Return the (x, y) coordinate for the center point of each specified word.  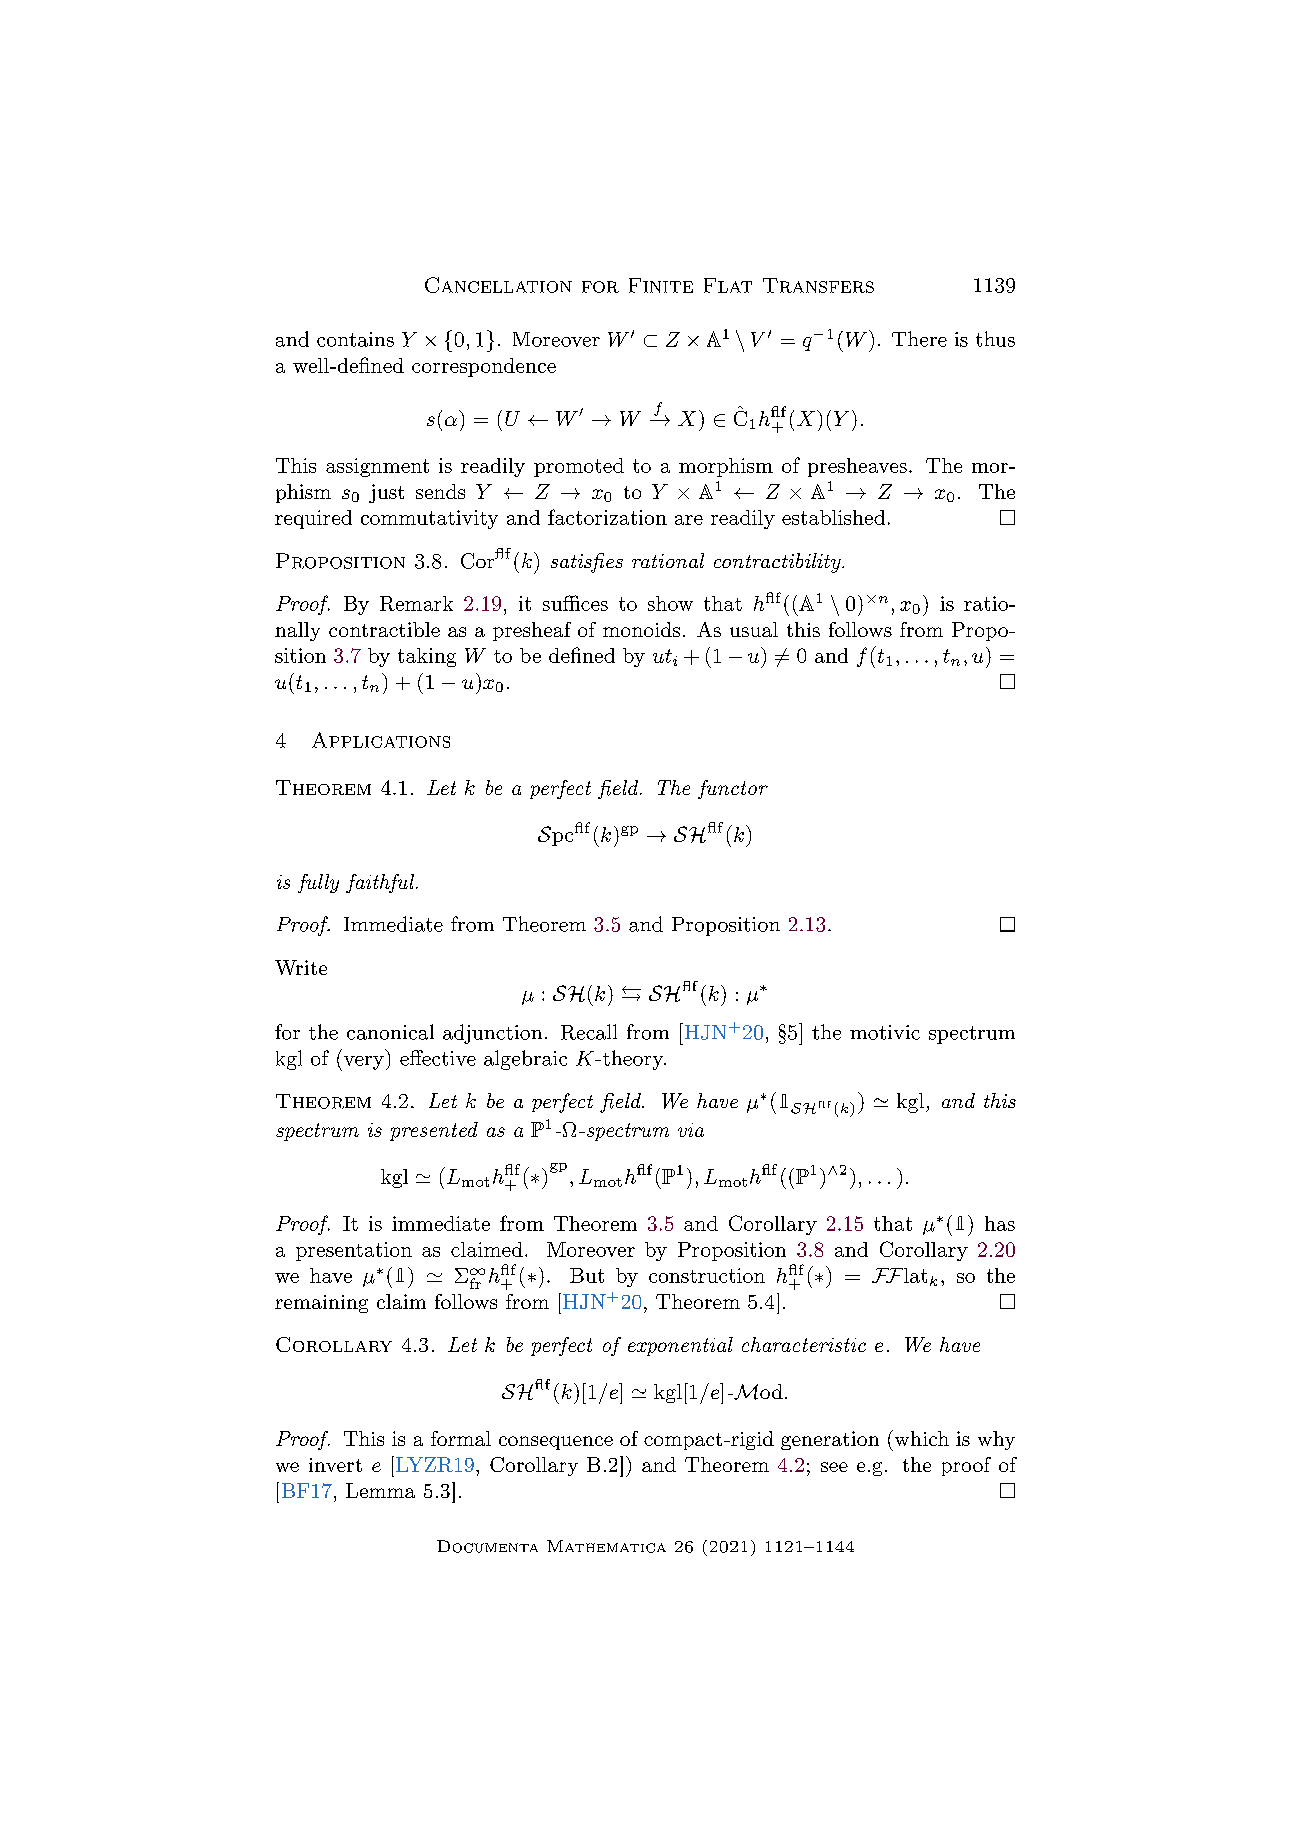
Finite (661, 285)
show (670, 603)
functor (733, 789)
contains (355, 339)
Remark (416, 603)
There (919, 339)
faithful (381, 883)
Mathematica (606, 1546)
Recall (589, 1032)
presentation (354, 1251)
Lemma (380, 1490)
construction (707, 1275)
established (833, 517)
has (1000, 1223)
